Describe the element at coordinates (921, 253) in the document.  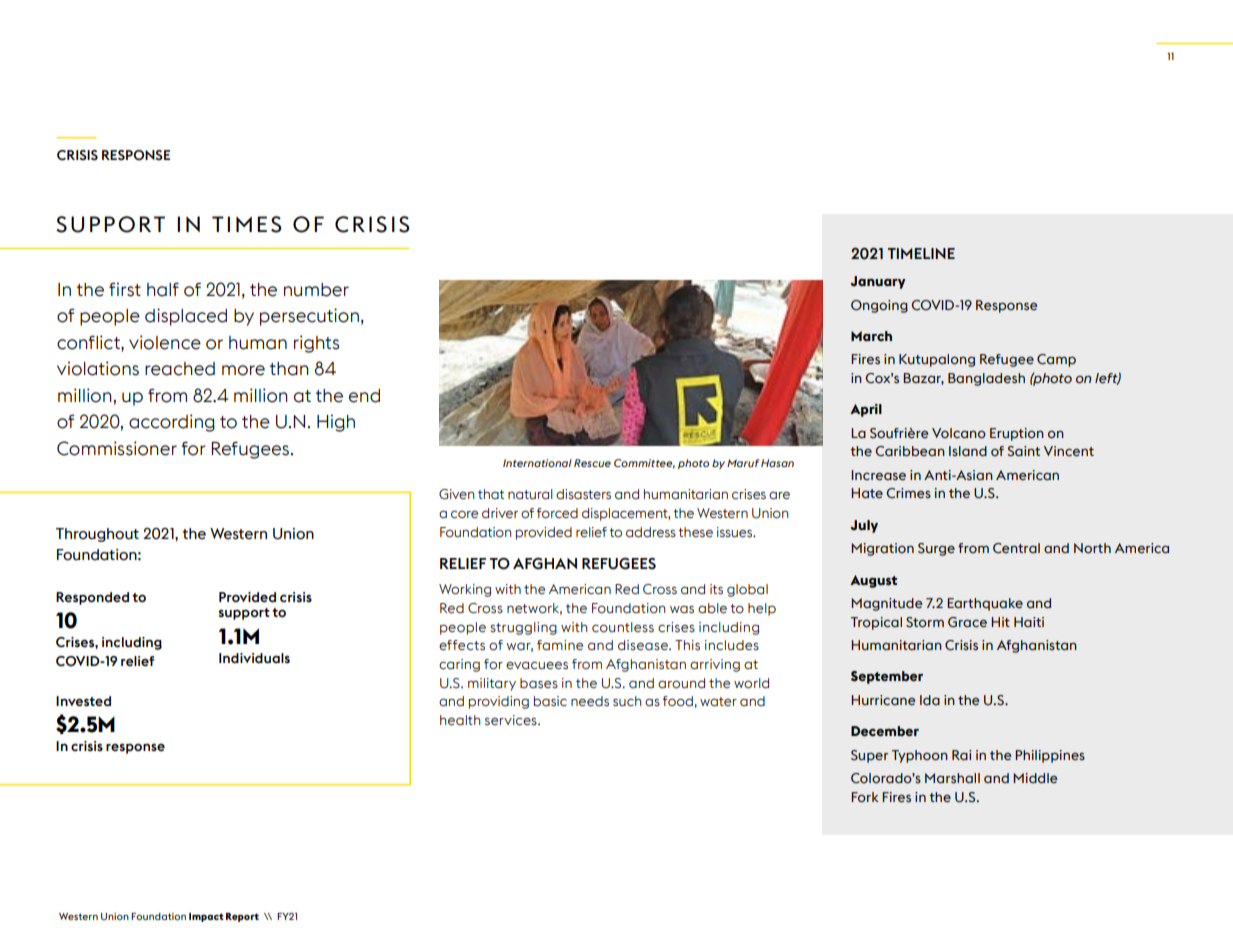
I see `TIMELINE` at that location.
